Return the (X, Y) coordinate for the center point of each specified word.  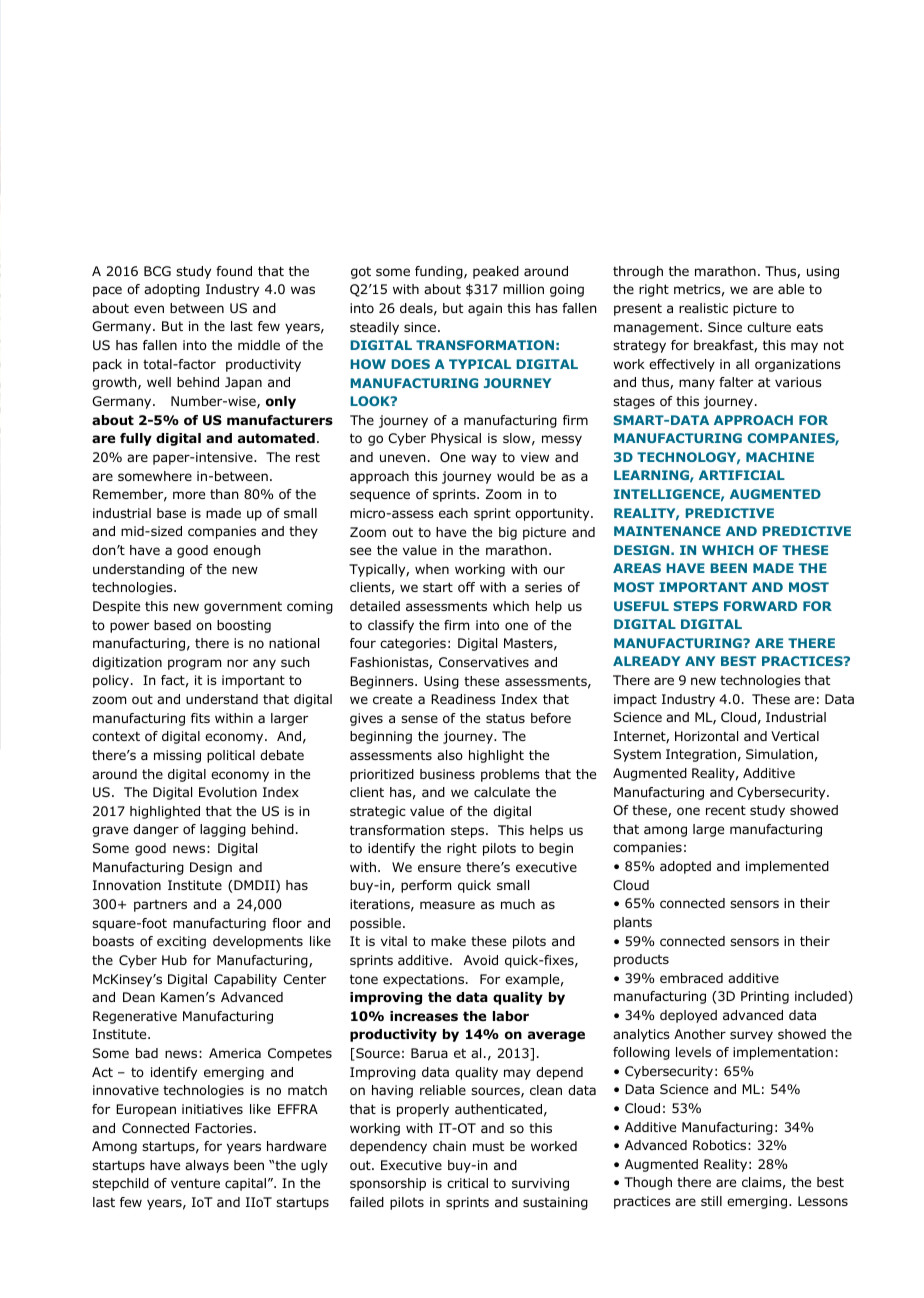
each (453, 513)
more (189, 495)
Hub (174, 960)
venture (195, 1183)
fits (200, 718)
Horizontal (706, 736)
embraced (691, 978)
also (450, 755)
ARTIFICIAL (742, 475)
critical (467, 1183)
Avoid (481, 960)
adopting (172, 290)
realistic (703, 308)
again (485, 309)
